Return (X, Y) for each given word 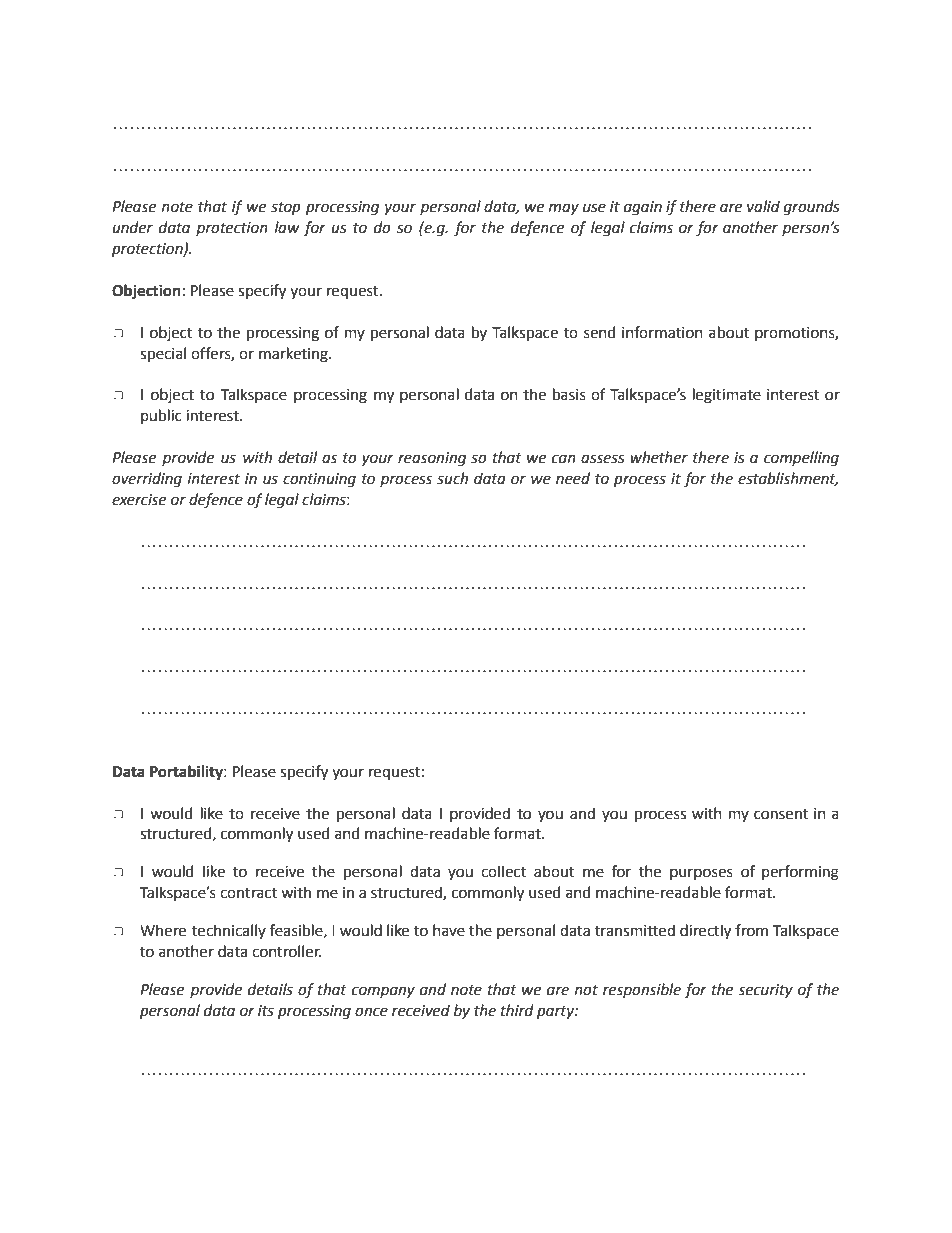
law (287, 227)
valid (763, 206)
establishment (788, 479)
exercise (139, 500)
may (564, 209)
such (452, 478)
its (266, 1011)
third (517, 1010)
